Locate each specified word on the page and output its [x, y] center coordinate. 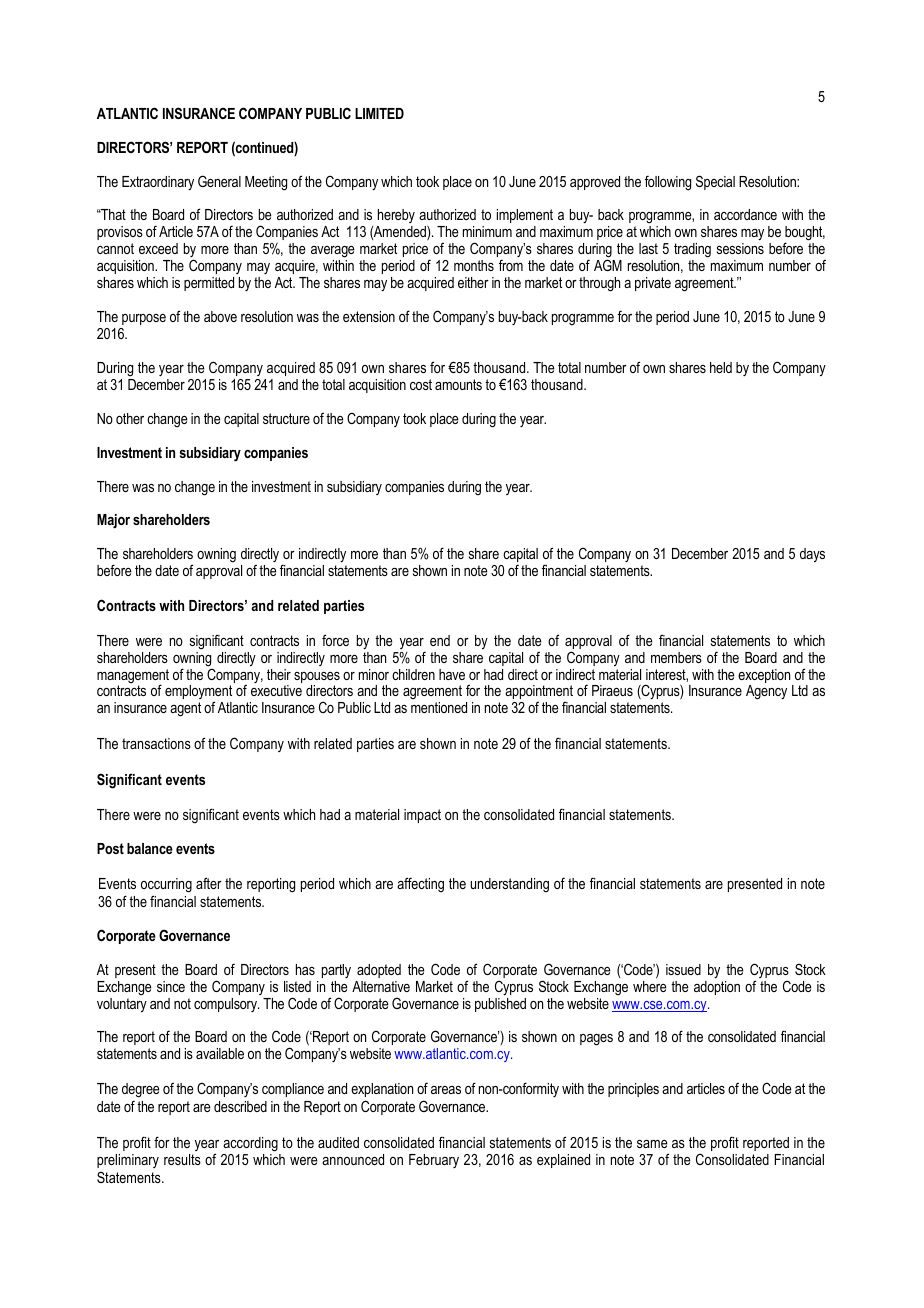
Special [715, 182]
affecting [420, 884]
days [812, 555]
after [209, 883]
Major [113, 521]
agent [185, 709]
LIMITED [379, 113]
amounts [458, 384]
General [219, 181]
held [721, 367]
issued [683, 969]
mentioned [439, 707]
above [220, 316]
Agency [766, 692]
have [452, 674]
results [182, 1159]
